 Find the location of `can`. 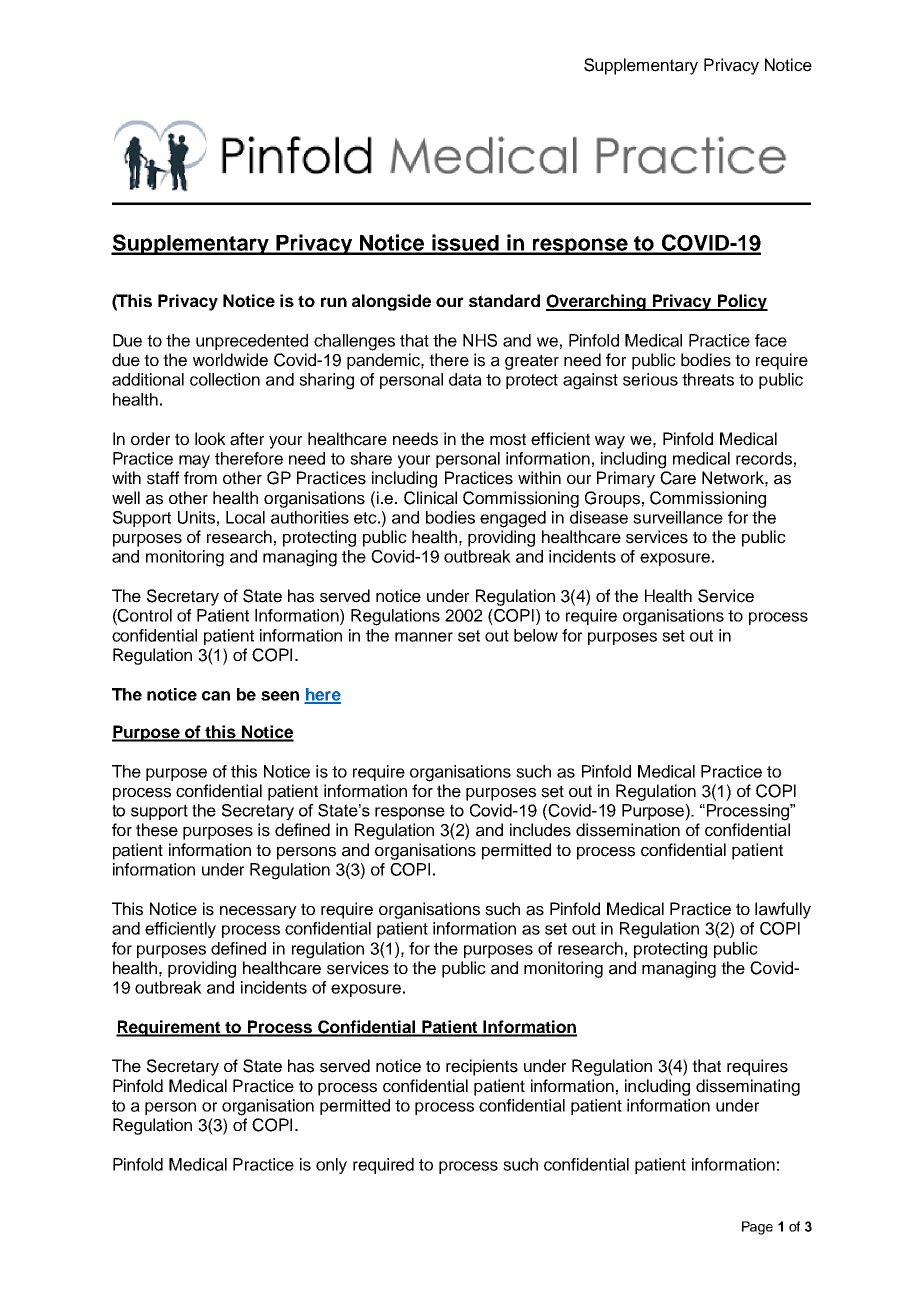

can is located at coordinates (216, 696).
